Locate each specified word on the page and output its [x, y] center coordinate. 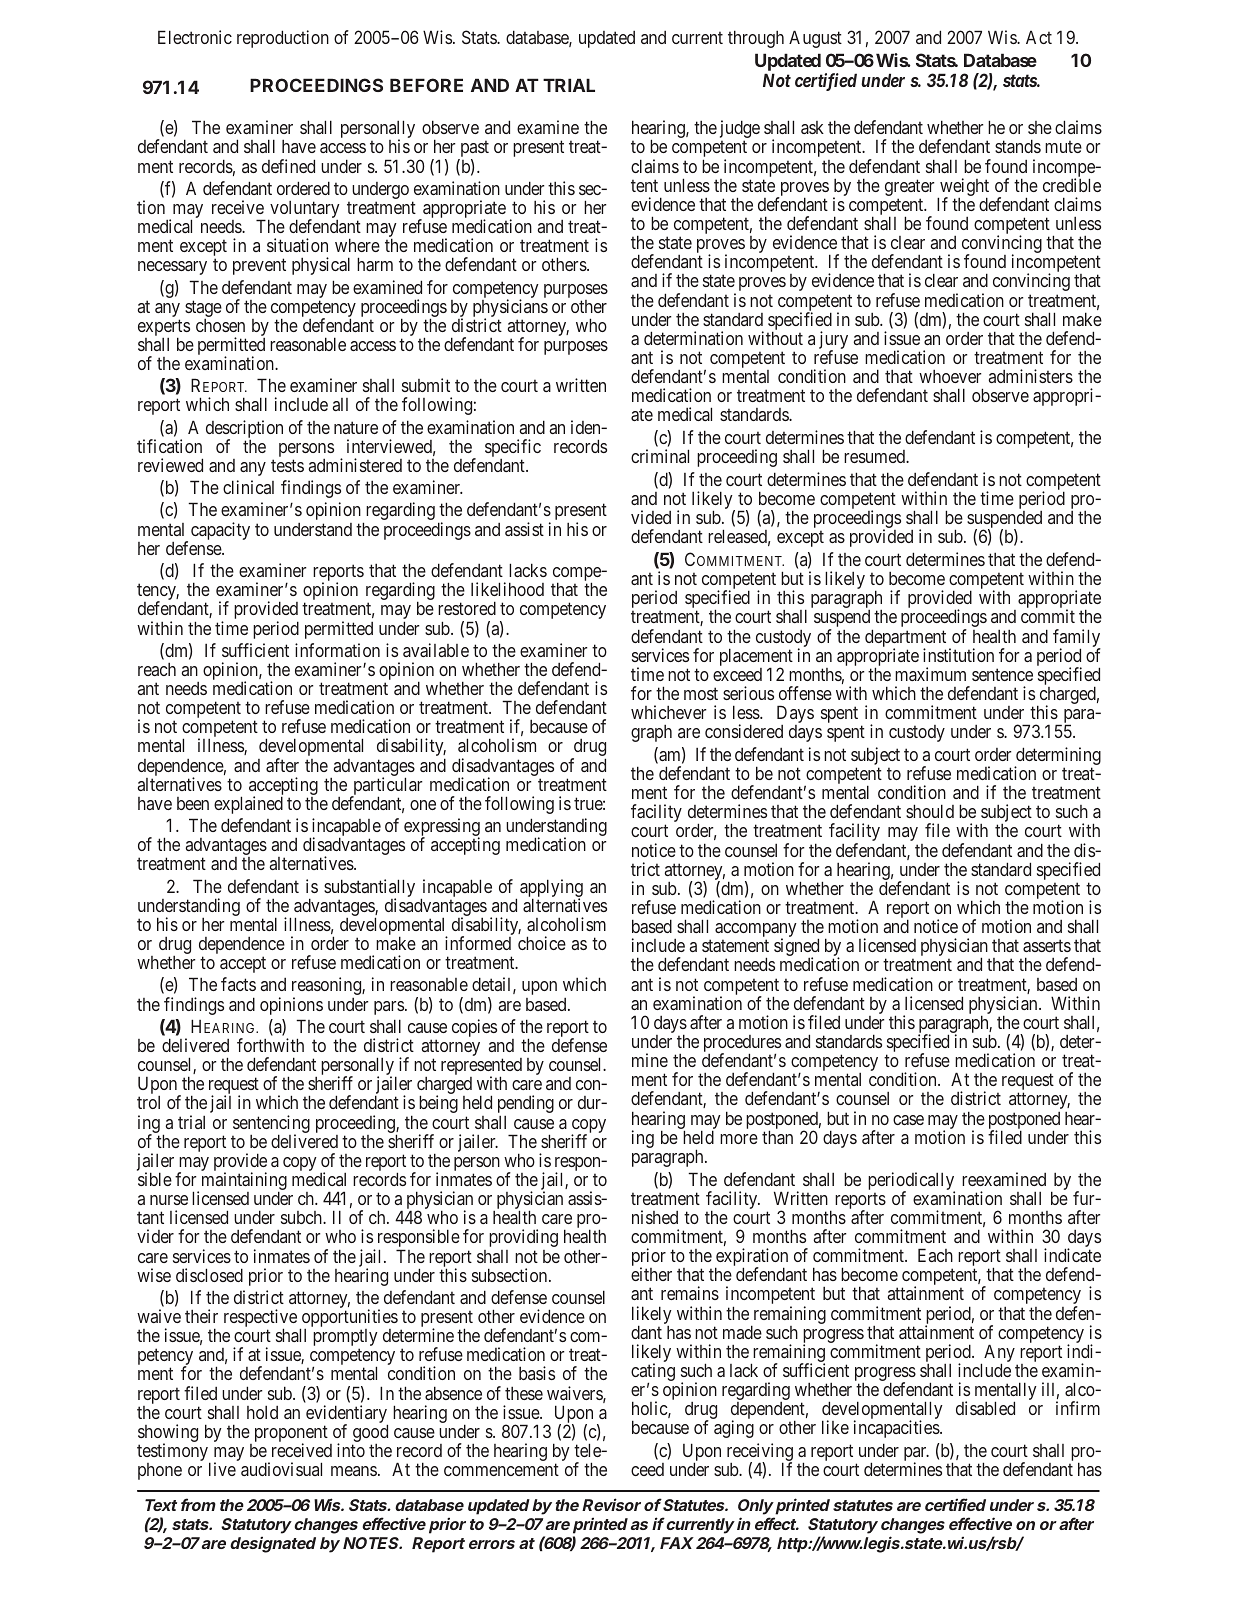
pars [389, 1008]
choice [542, 943]
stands [1018, 146]
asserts [1047, 946]
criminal [660, 456]
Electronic [195, 37]
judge [740, 130]
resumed [876, 456]
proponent [289, 1435]
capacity [220, 531]
